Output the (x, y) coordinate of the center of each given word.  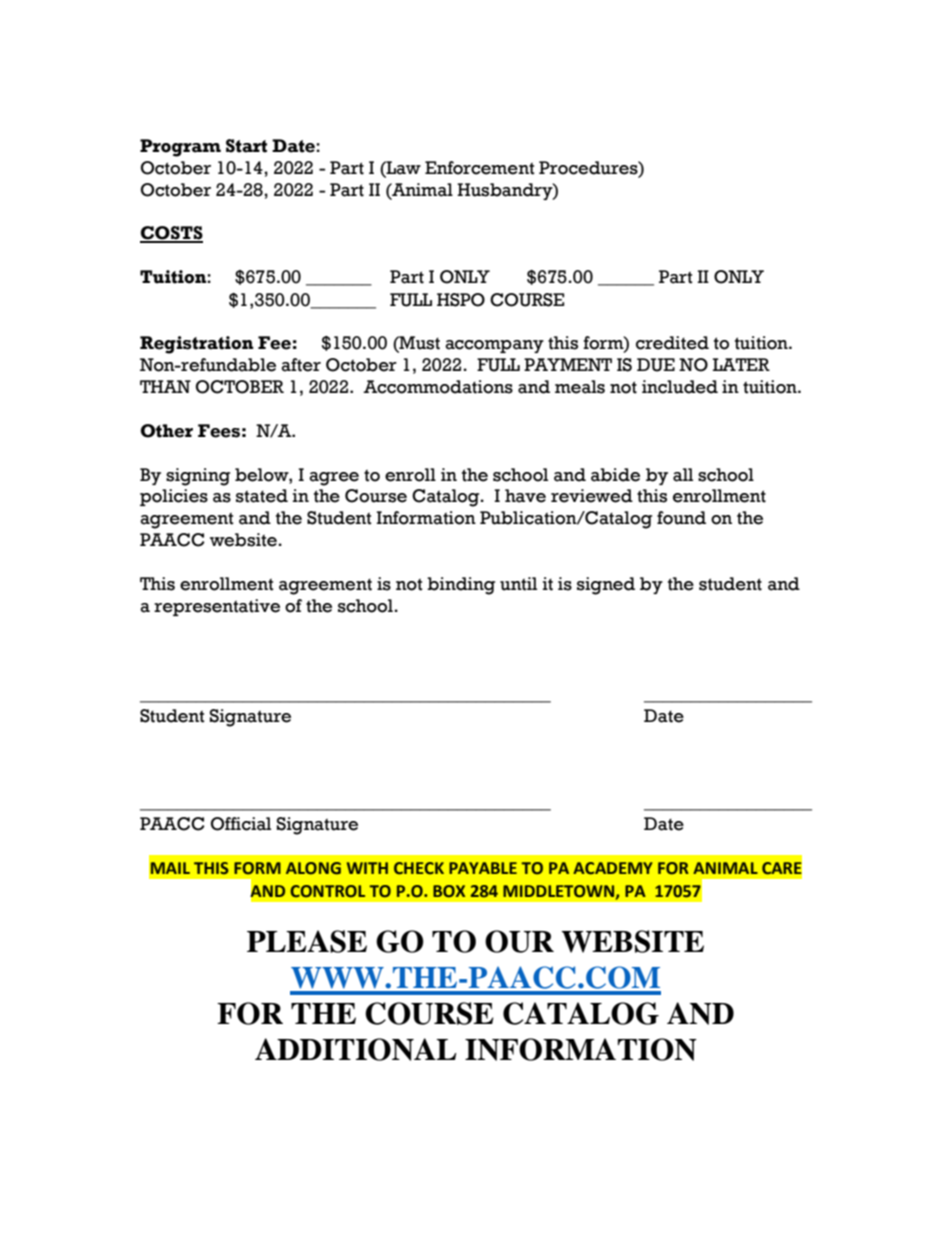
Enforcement (480, 168)
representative (217, 607)
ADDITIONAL (356, 1049)
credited (672, 343)
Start (246, 146)
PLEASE (307, 941)
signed (606, 586)
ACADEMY (613, 868)
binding (461, 586)
